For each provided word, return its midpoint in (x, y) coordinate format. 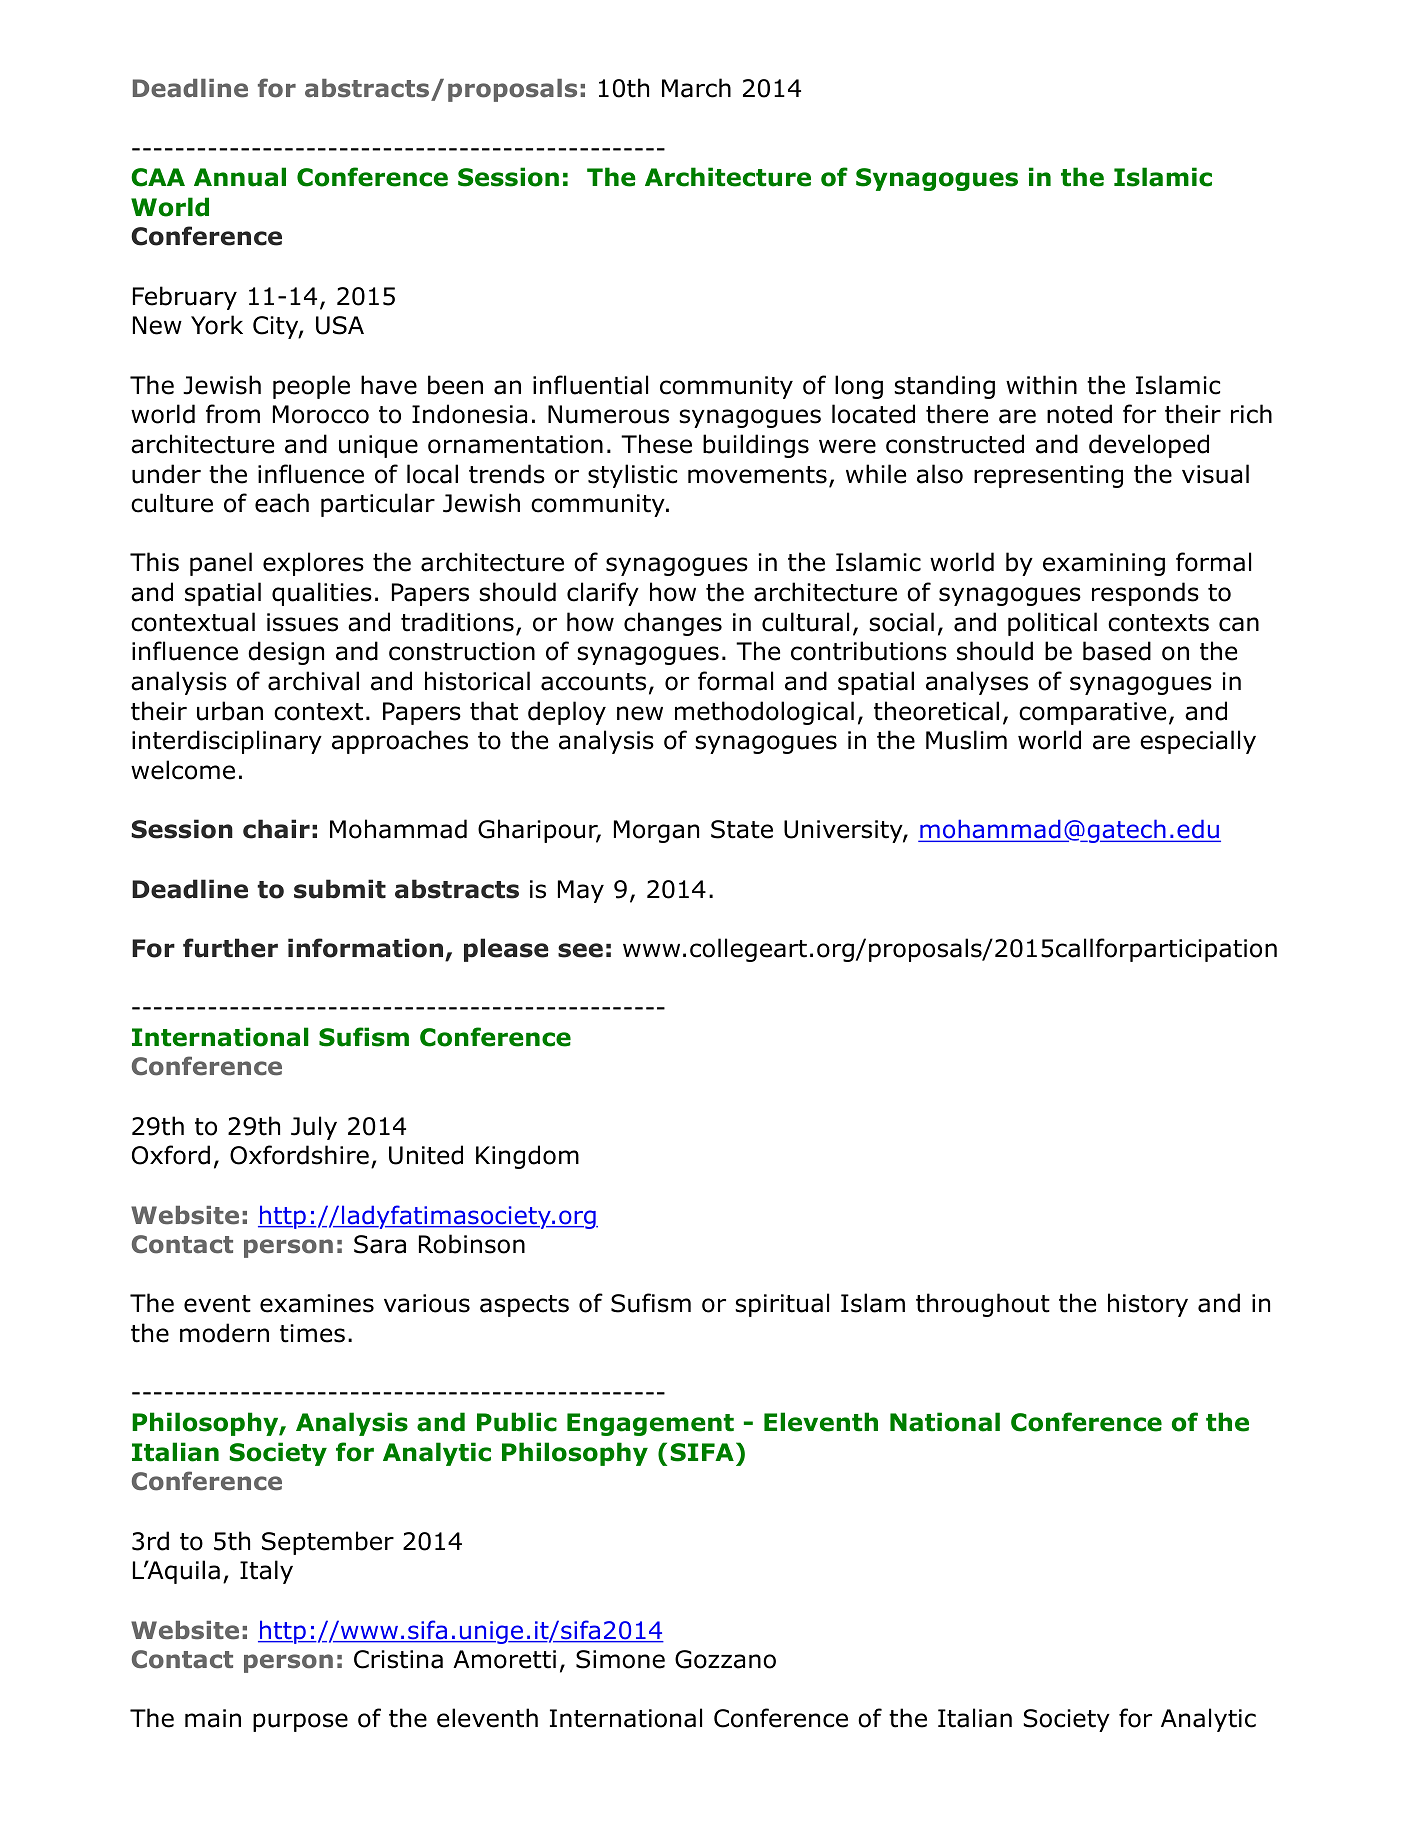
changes (673, 624)
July (314, 1128)
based (1117, 651)
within (1041, 385)
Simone (620, 1659)
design (286, 653)
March (696, 88)
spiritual (782, 1305)
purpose (300, 1722)
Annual (240, 177)
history (1148, 1305)
